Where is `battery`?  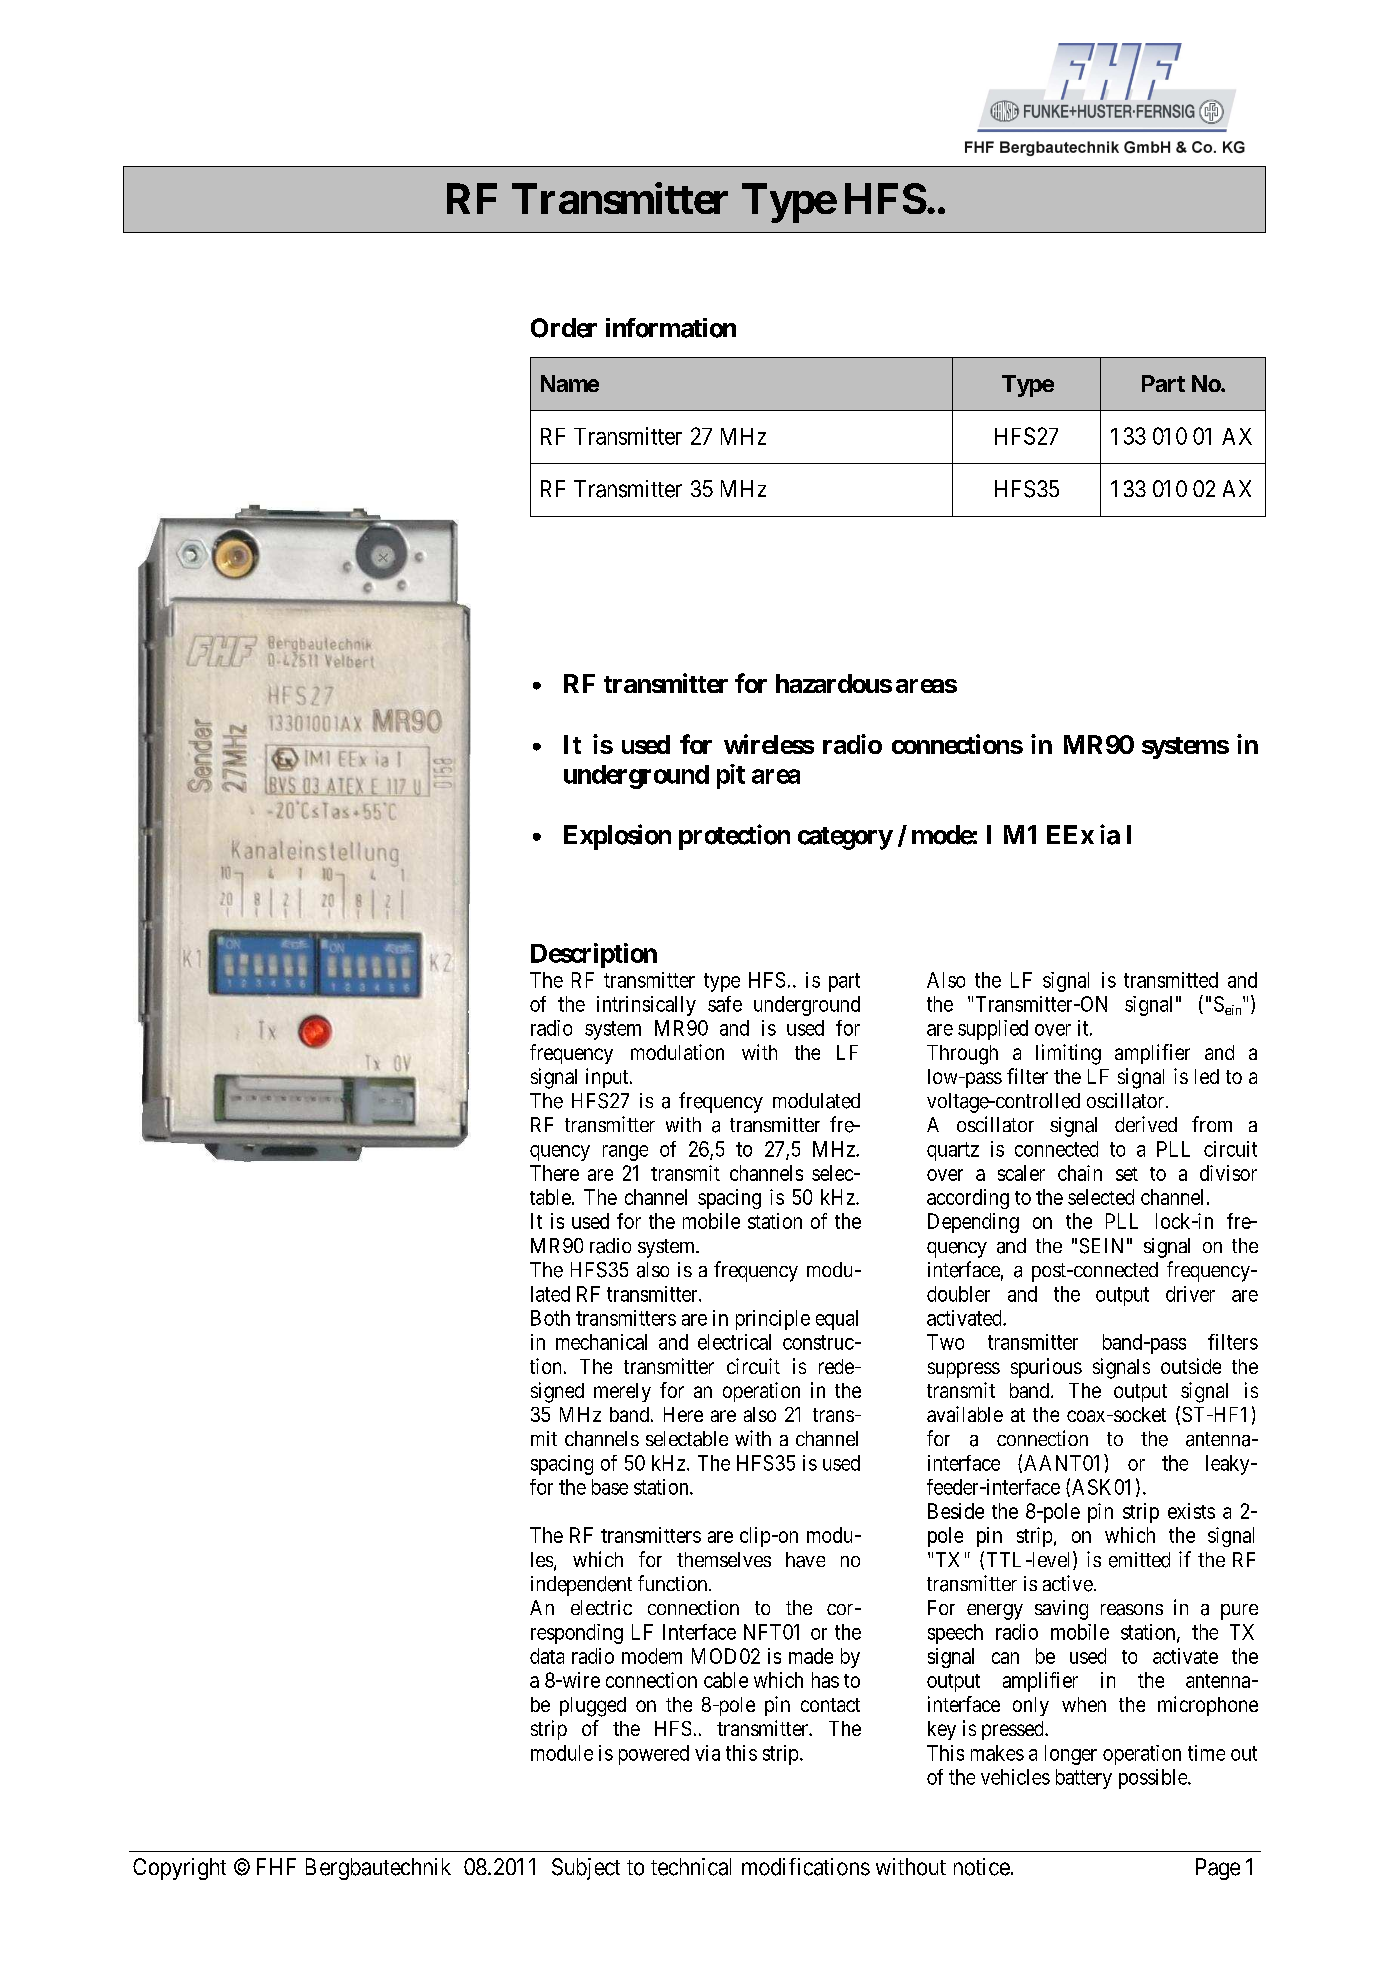
battery is located at coordinates (1084, 1779).
